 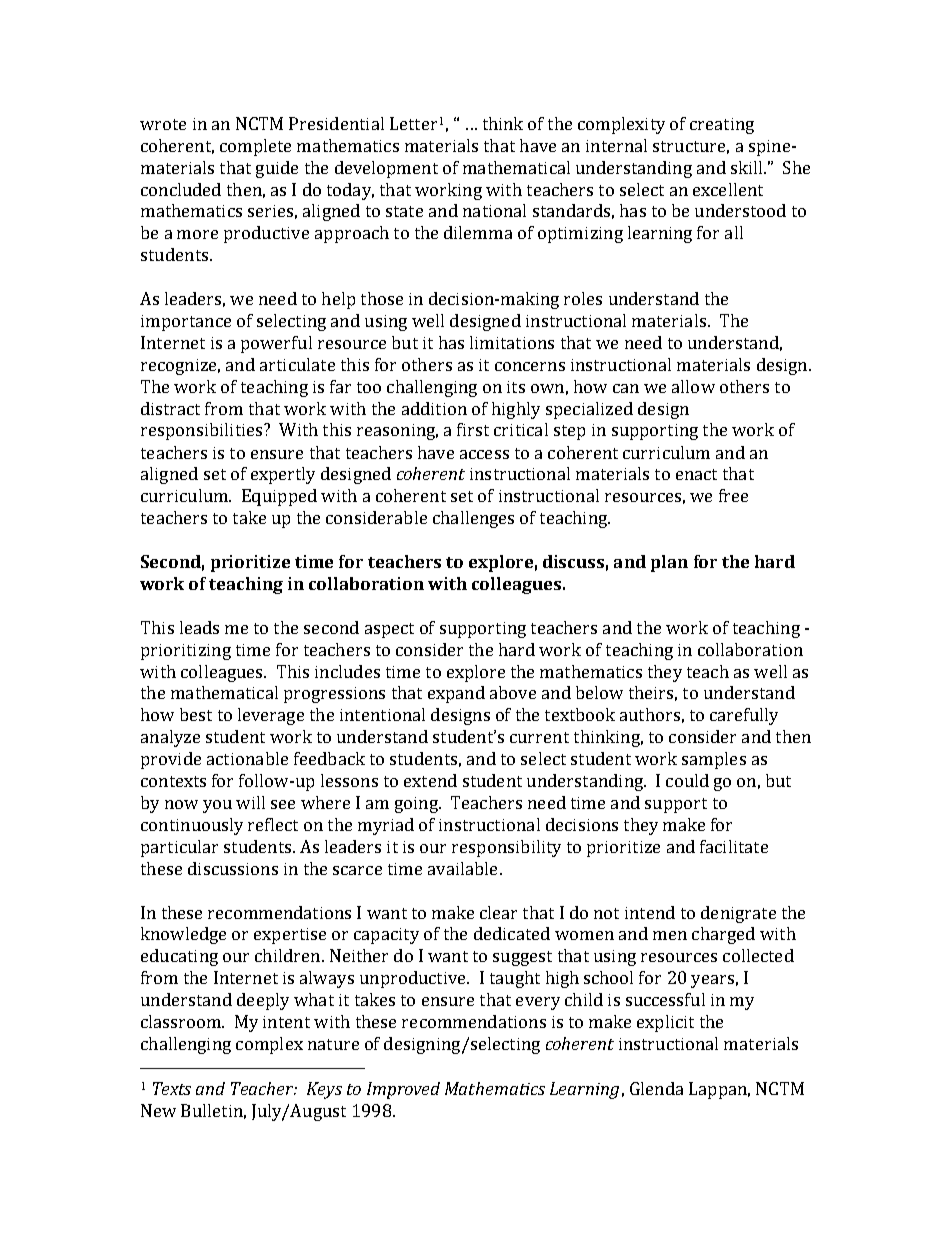 I want to click on national, so click(x=494, y=210).
